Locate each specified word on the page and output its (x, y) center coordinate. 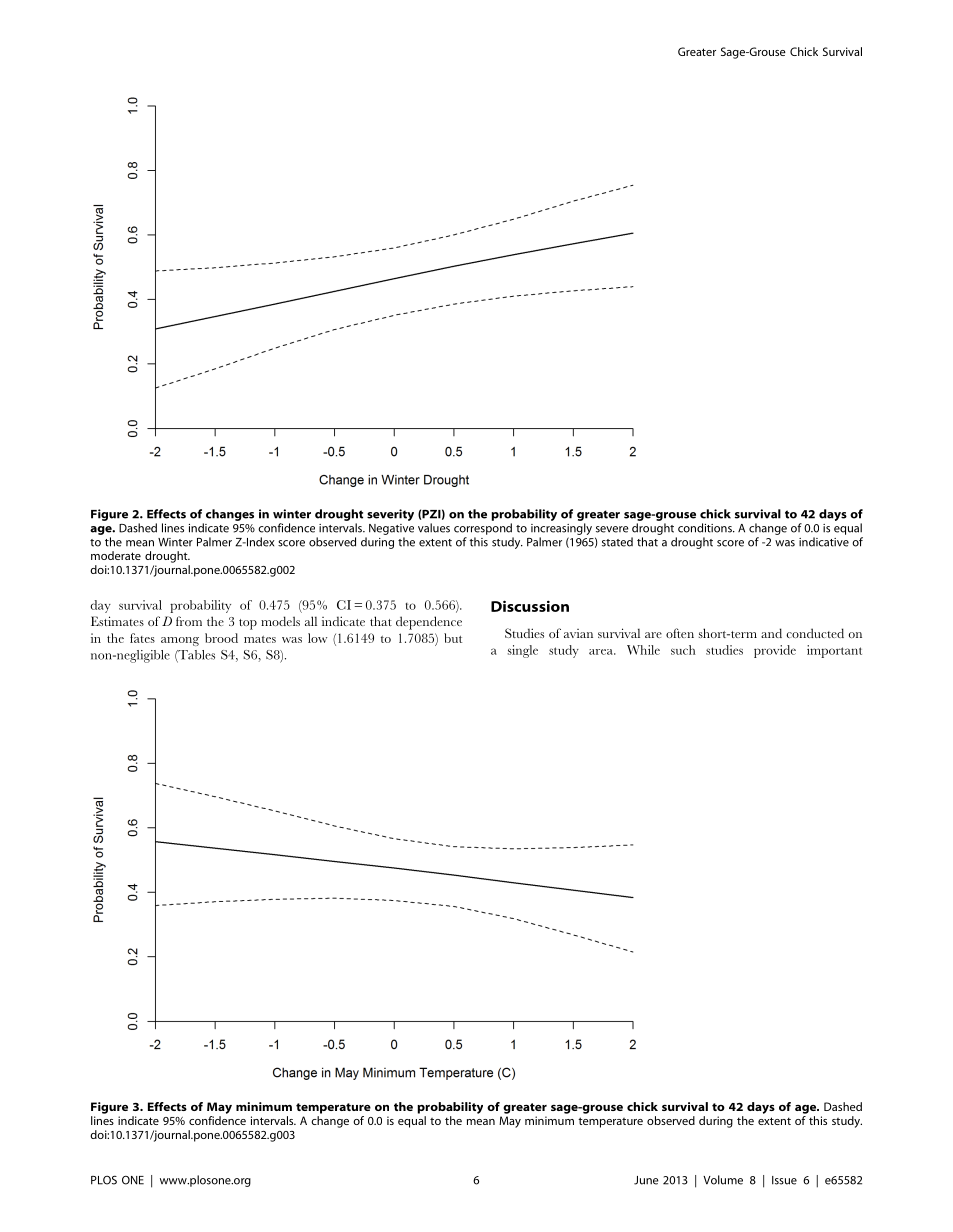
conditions (706, 528)
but (453, 638)
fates (142, 638)
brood (221, 638)
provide (775, 651)
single (523, 651)
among (180, 641)
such (683, 650)
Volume (723, 1180)
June (646, 1180)
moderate (116, 555)
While (643, 650)
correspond (483, 529)
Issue (784, 1180)
